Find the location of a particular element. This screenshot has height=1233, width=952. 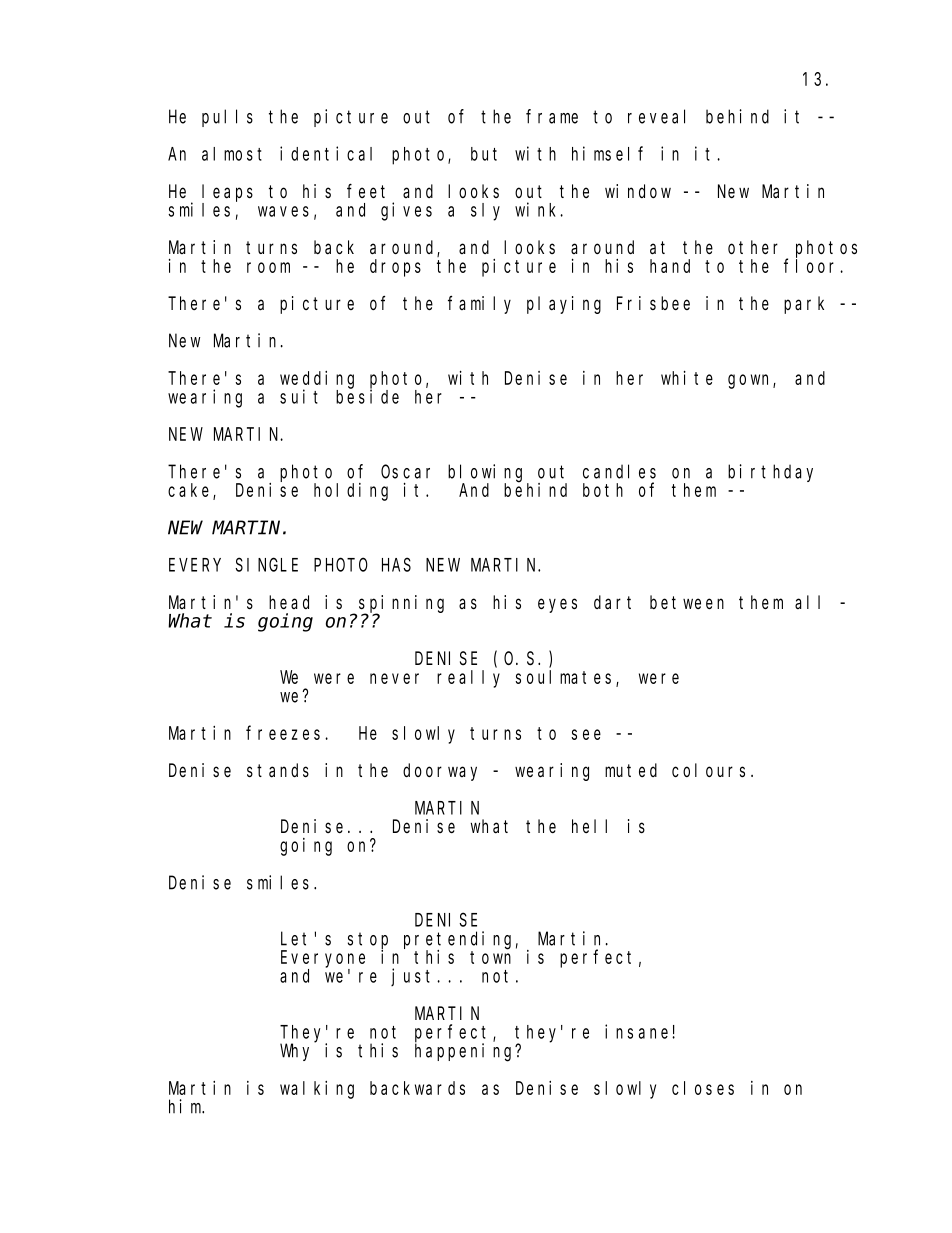

blowing is located at coordinates (488, 474).
